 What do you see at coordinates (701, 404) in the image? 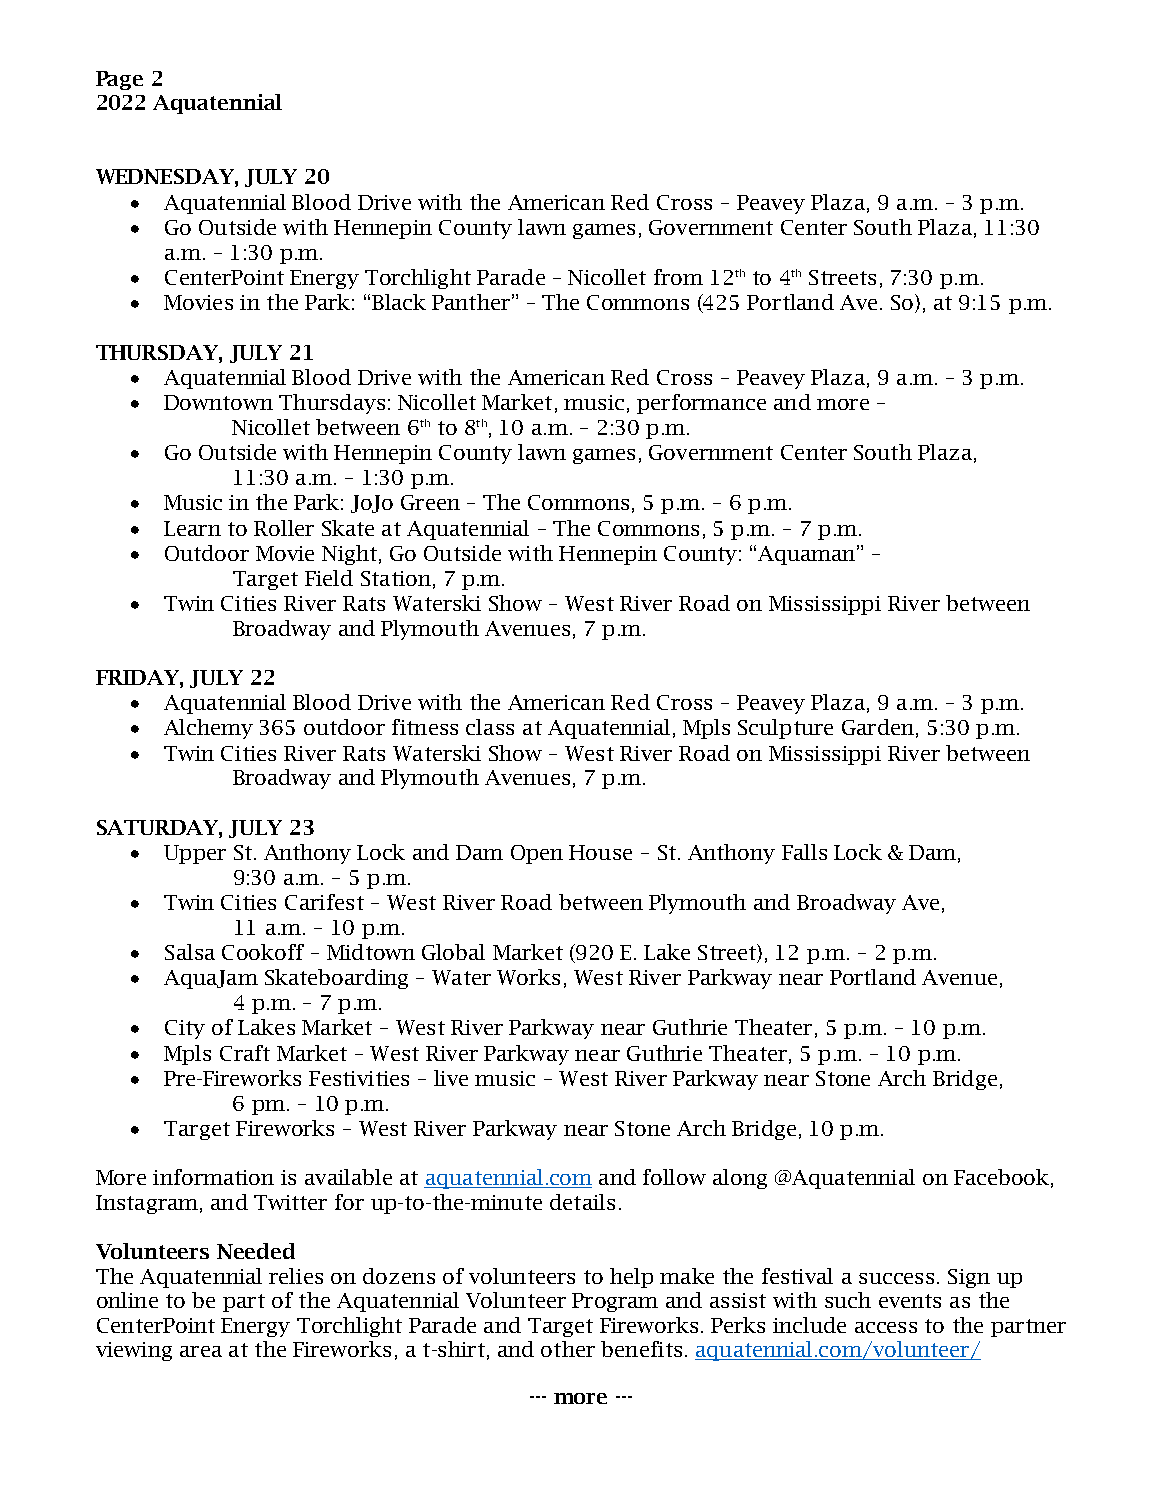
I see `performance` at bounding box center [701, 404].
